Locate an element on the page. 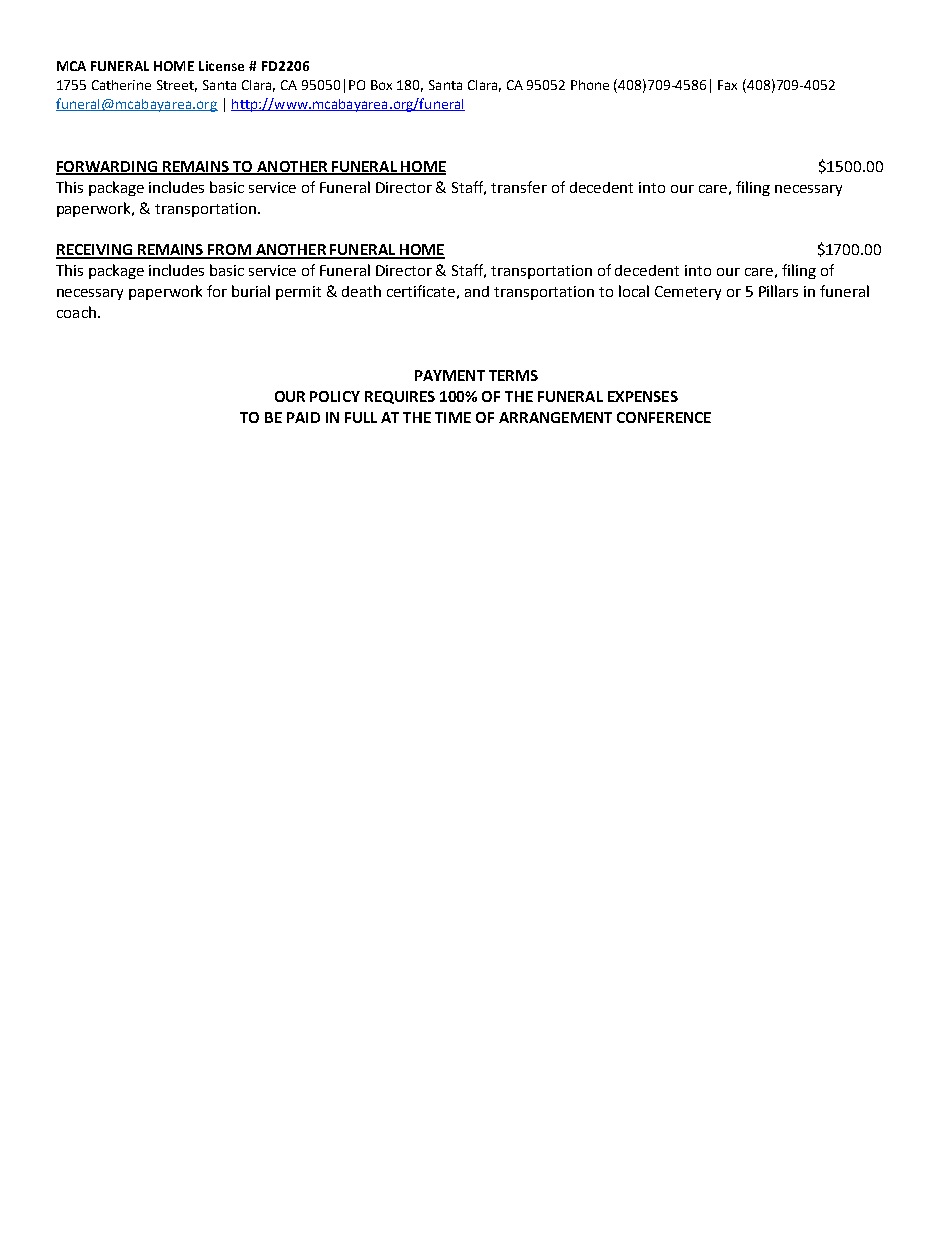  PAID is located at coordinates (303, 417).
